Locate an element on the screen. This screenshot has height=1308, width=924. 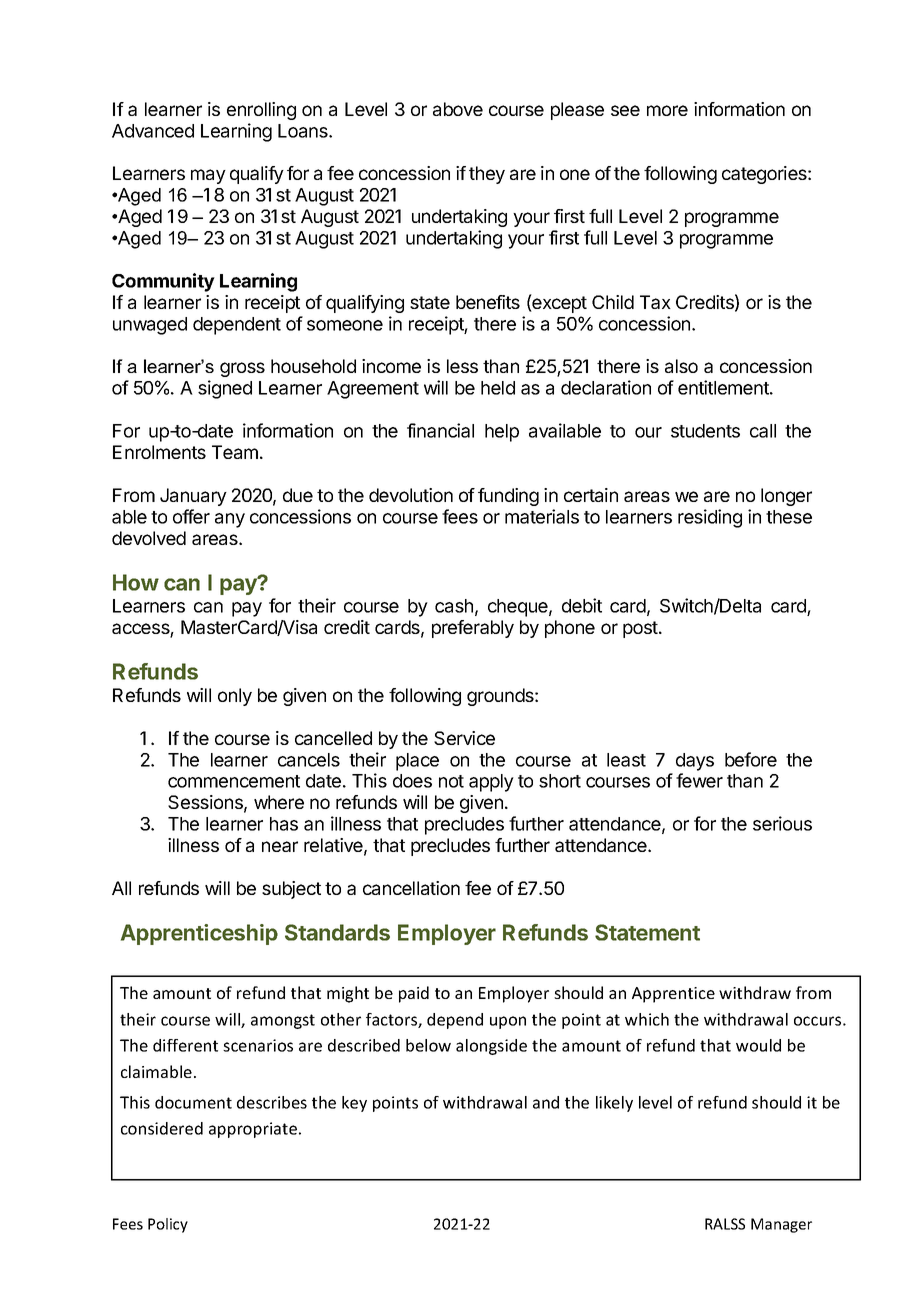
may is located at coordinates (208, 176).
